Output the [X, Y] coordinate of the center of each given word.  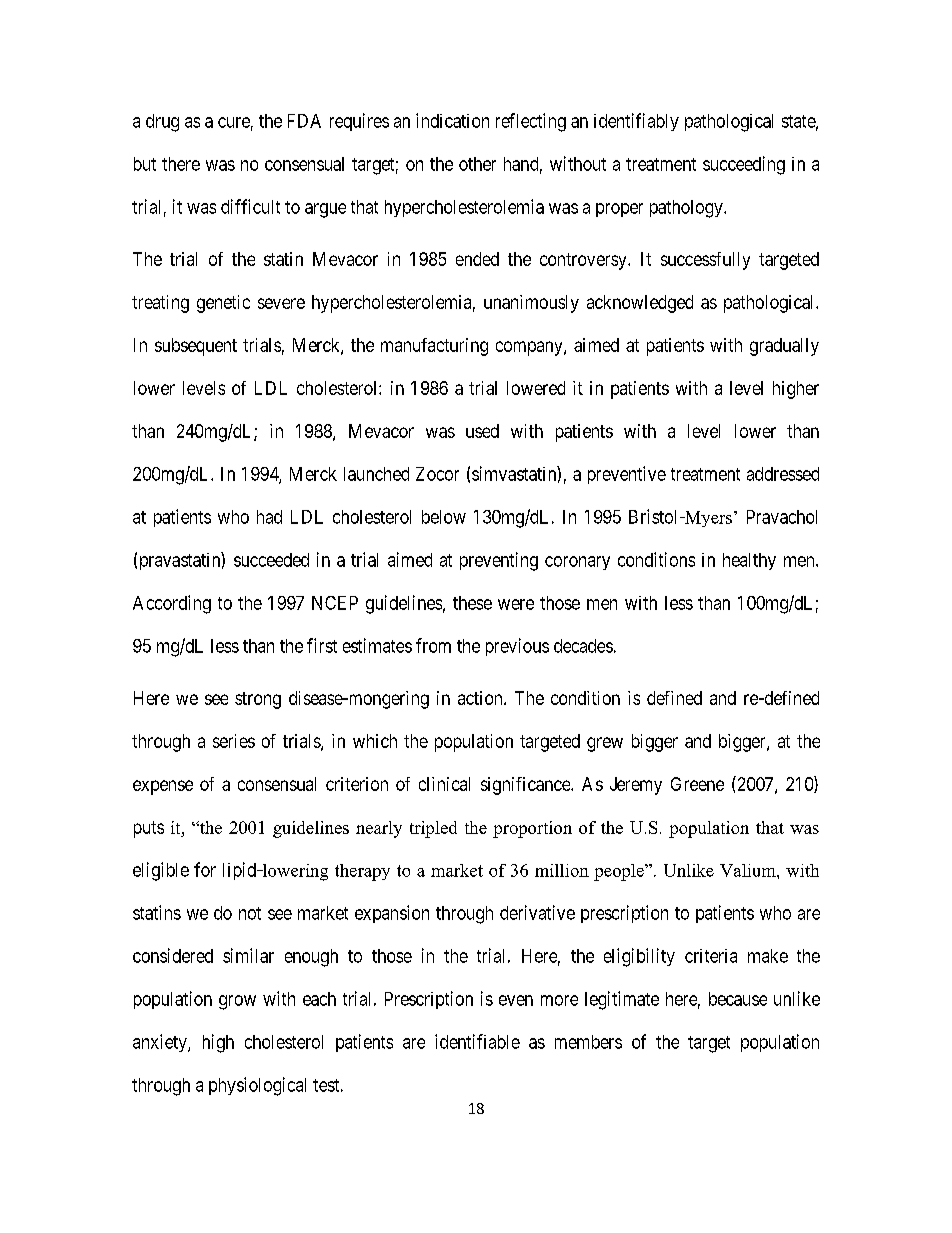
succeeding [744, 165]
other [477, 164]
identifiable [477, 1041]
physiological [257, 1086]
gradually [784, 347]
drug [162, 123]
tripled [433, 829]
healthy [749, 561]
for [205, 869]
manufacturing [434, 347]
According [172, 604]
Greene [697, 784]
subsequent [196, 347]
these [472, 603]
